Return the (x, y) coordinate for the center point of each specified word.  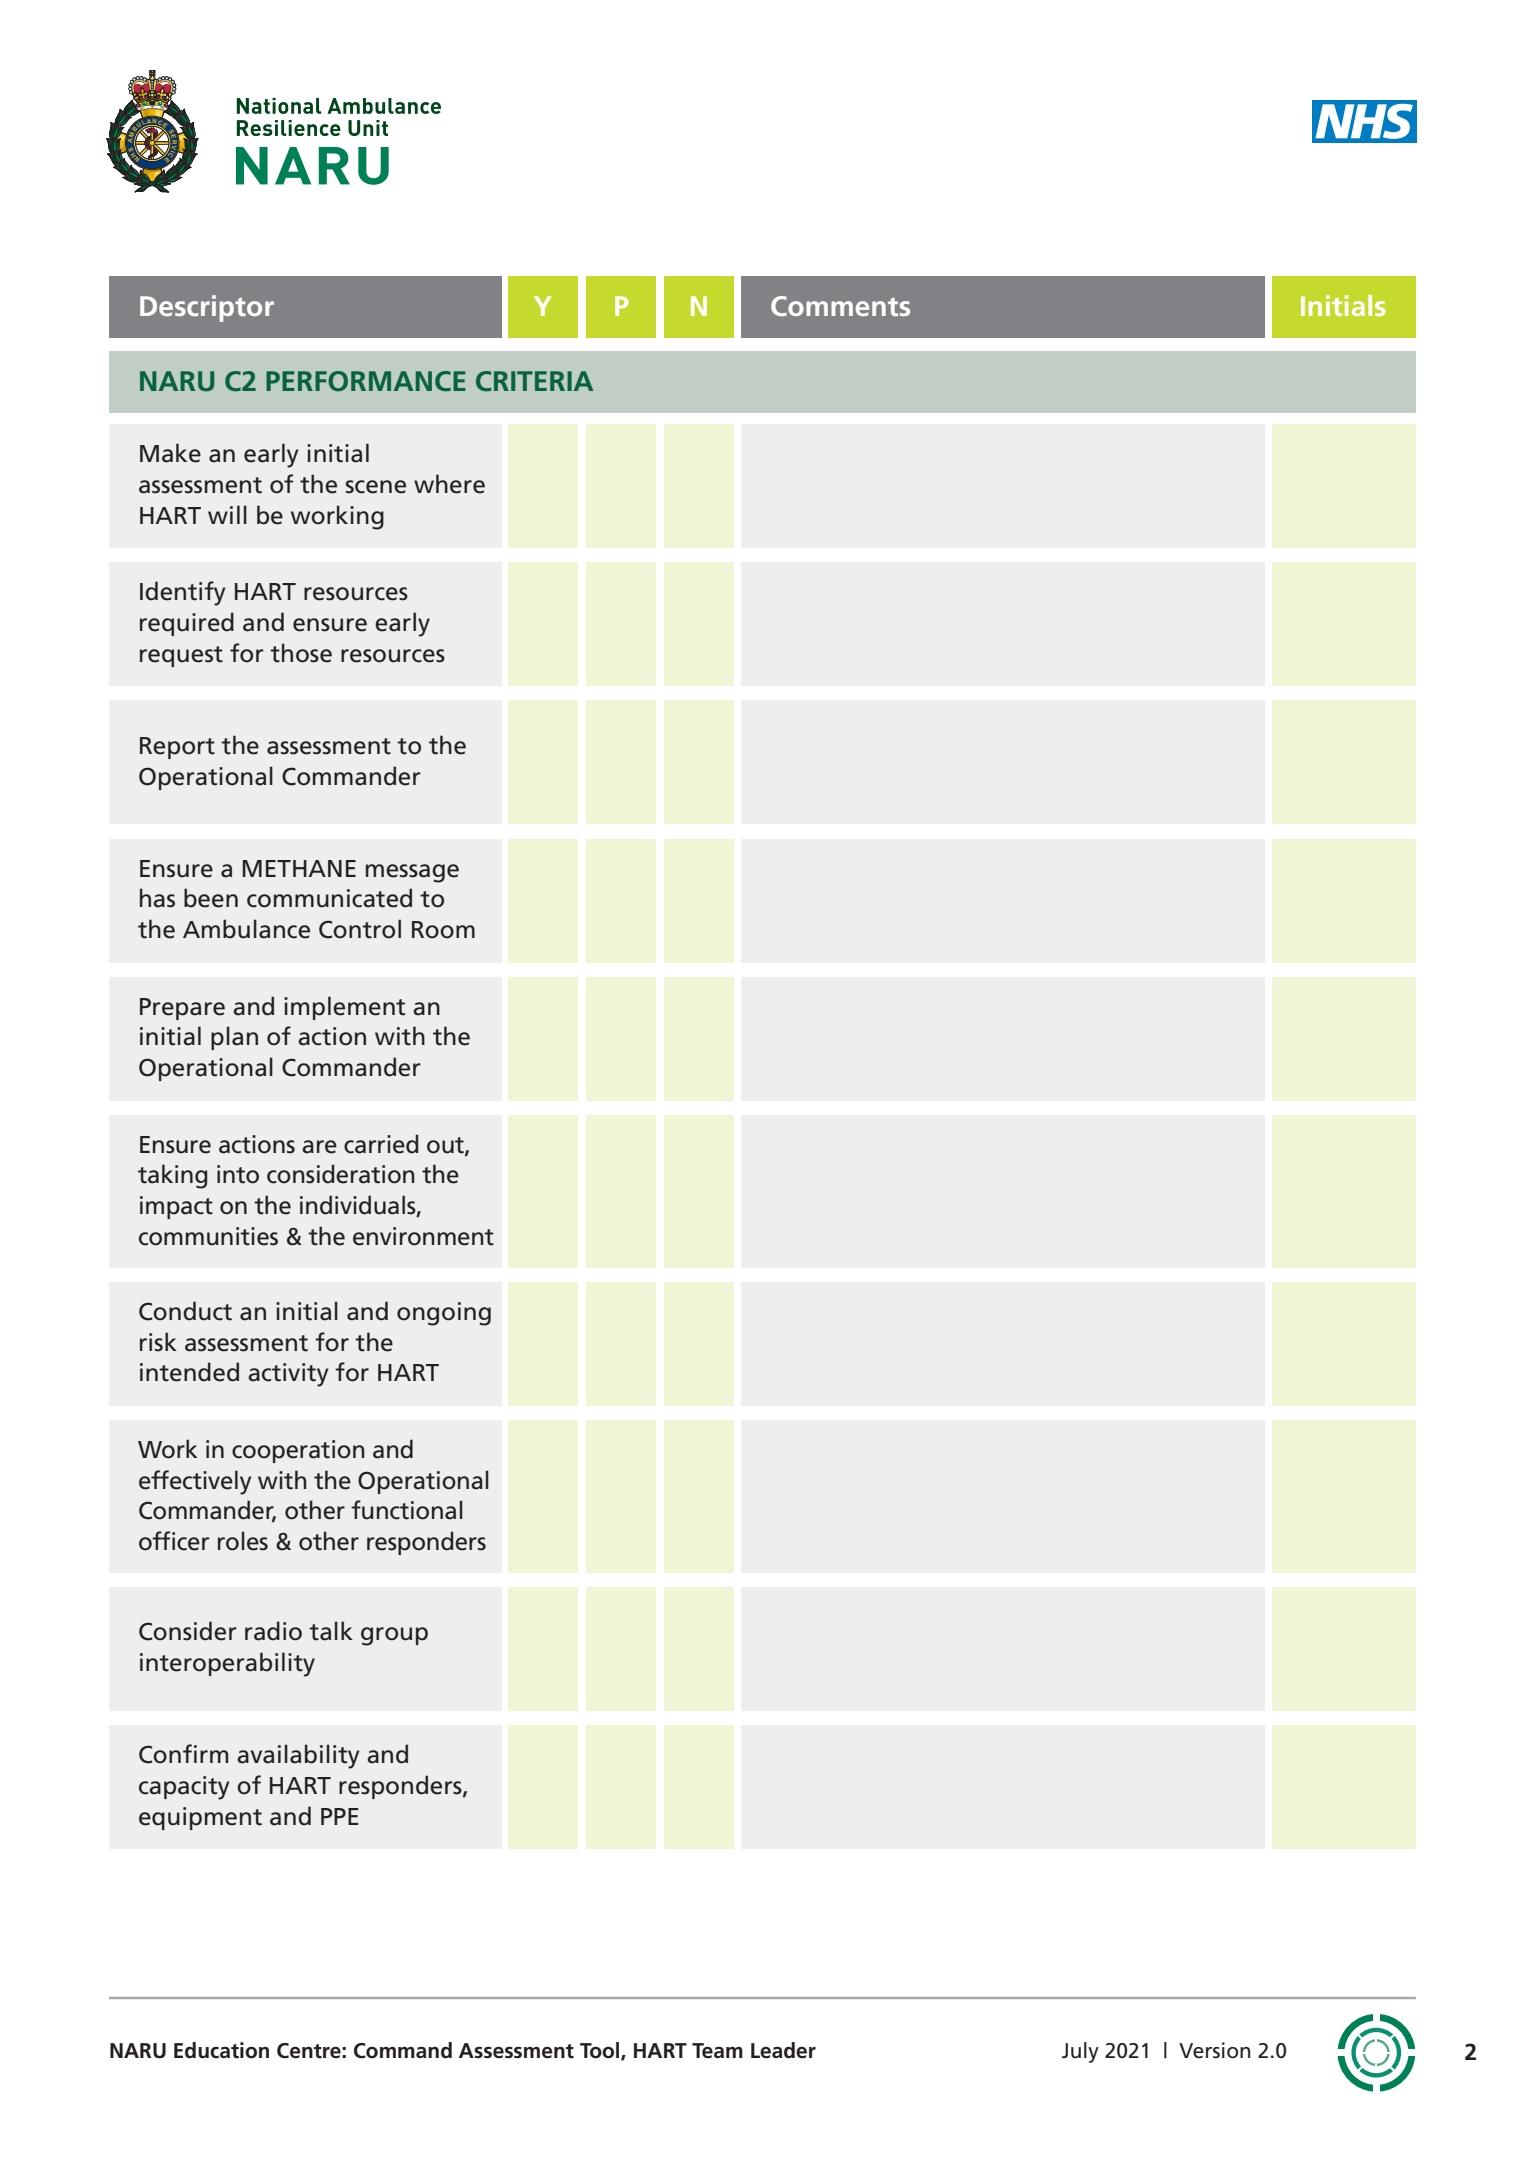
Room (443, 930)
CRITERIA (534, 381)
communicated (329, 898)
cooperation (298, 1451)
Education (221, 2050)
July (1080, 2052)
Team (717, 2051)
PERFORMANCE (366, 381)
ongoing (444, 1314)
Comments (840, 306)
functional (407, 1510)
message (412, 873)
